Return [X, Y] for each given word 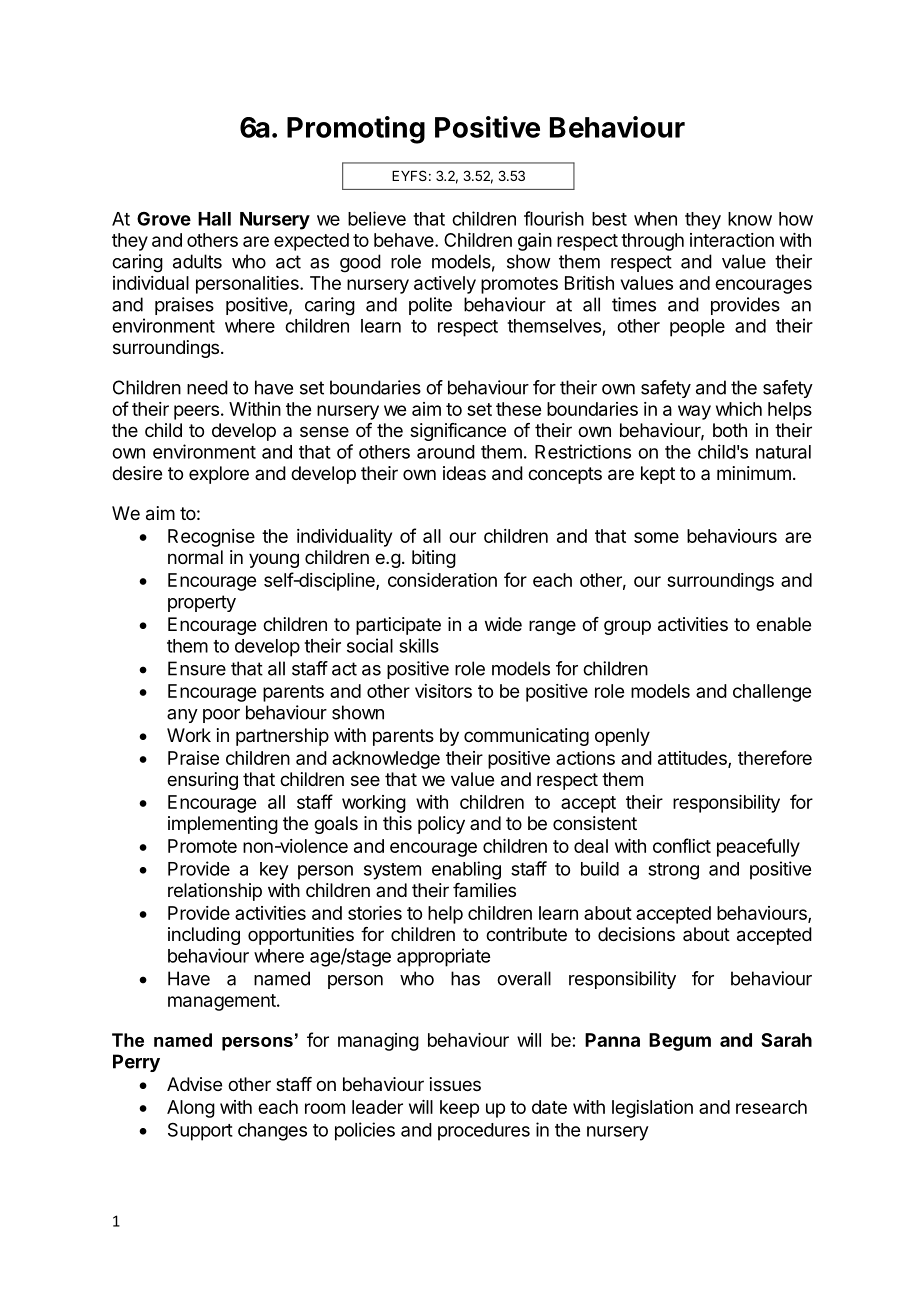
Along [191, 1109]
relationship [215, 892]
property [202, 603]
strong [673, 871]
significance [458, 432]
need [207, 387]
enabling [466, 870]
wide [503, 624]
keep [459, 1109]
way [694, 412]
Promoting [356, 130]
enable [783, 624]
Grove [164, 219]
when [655, 219]
